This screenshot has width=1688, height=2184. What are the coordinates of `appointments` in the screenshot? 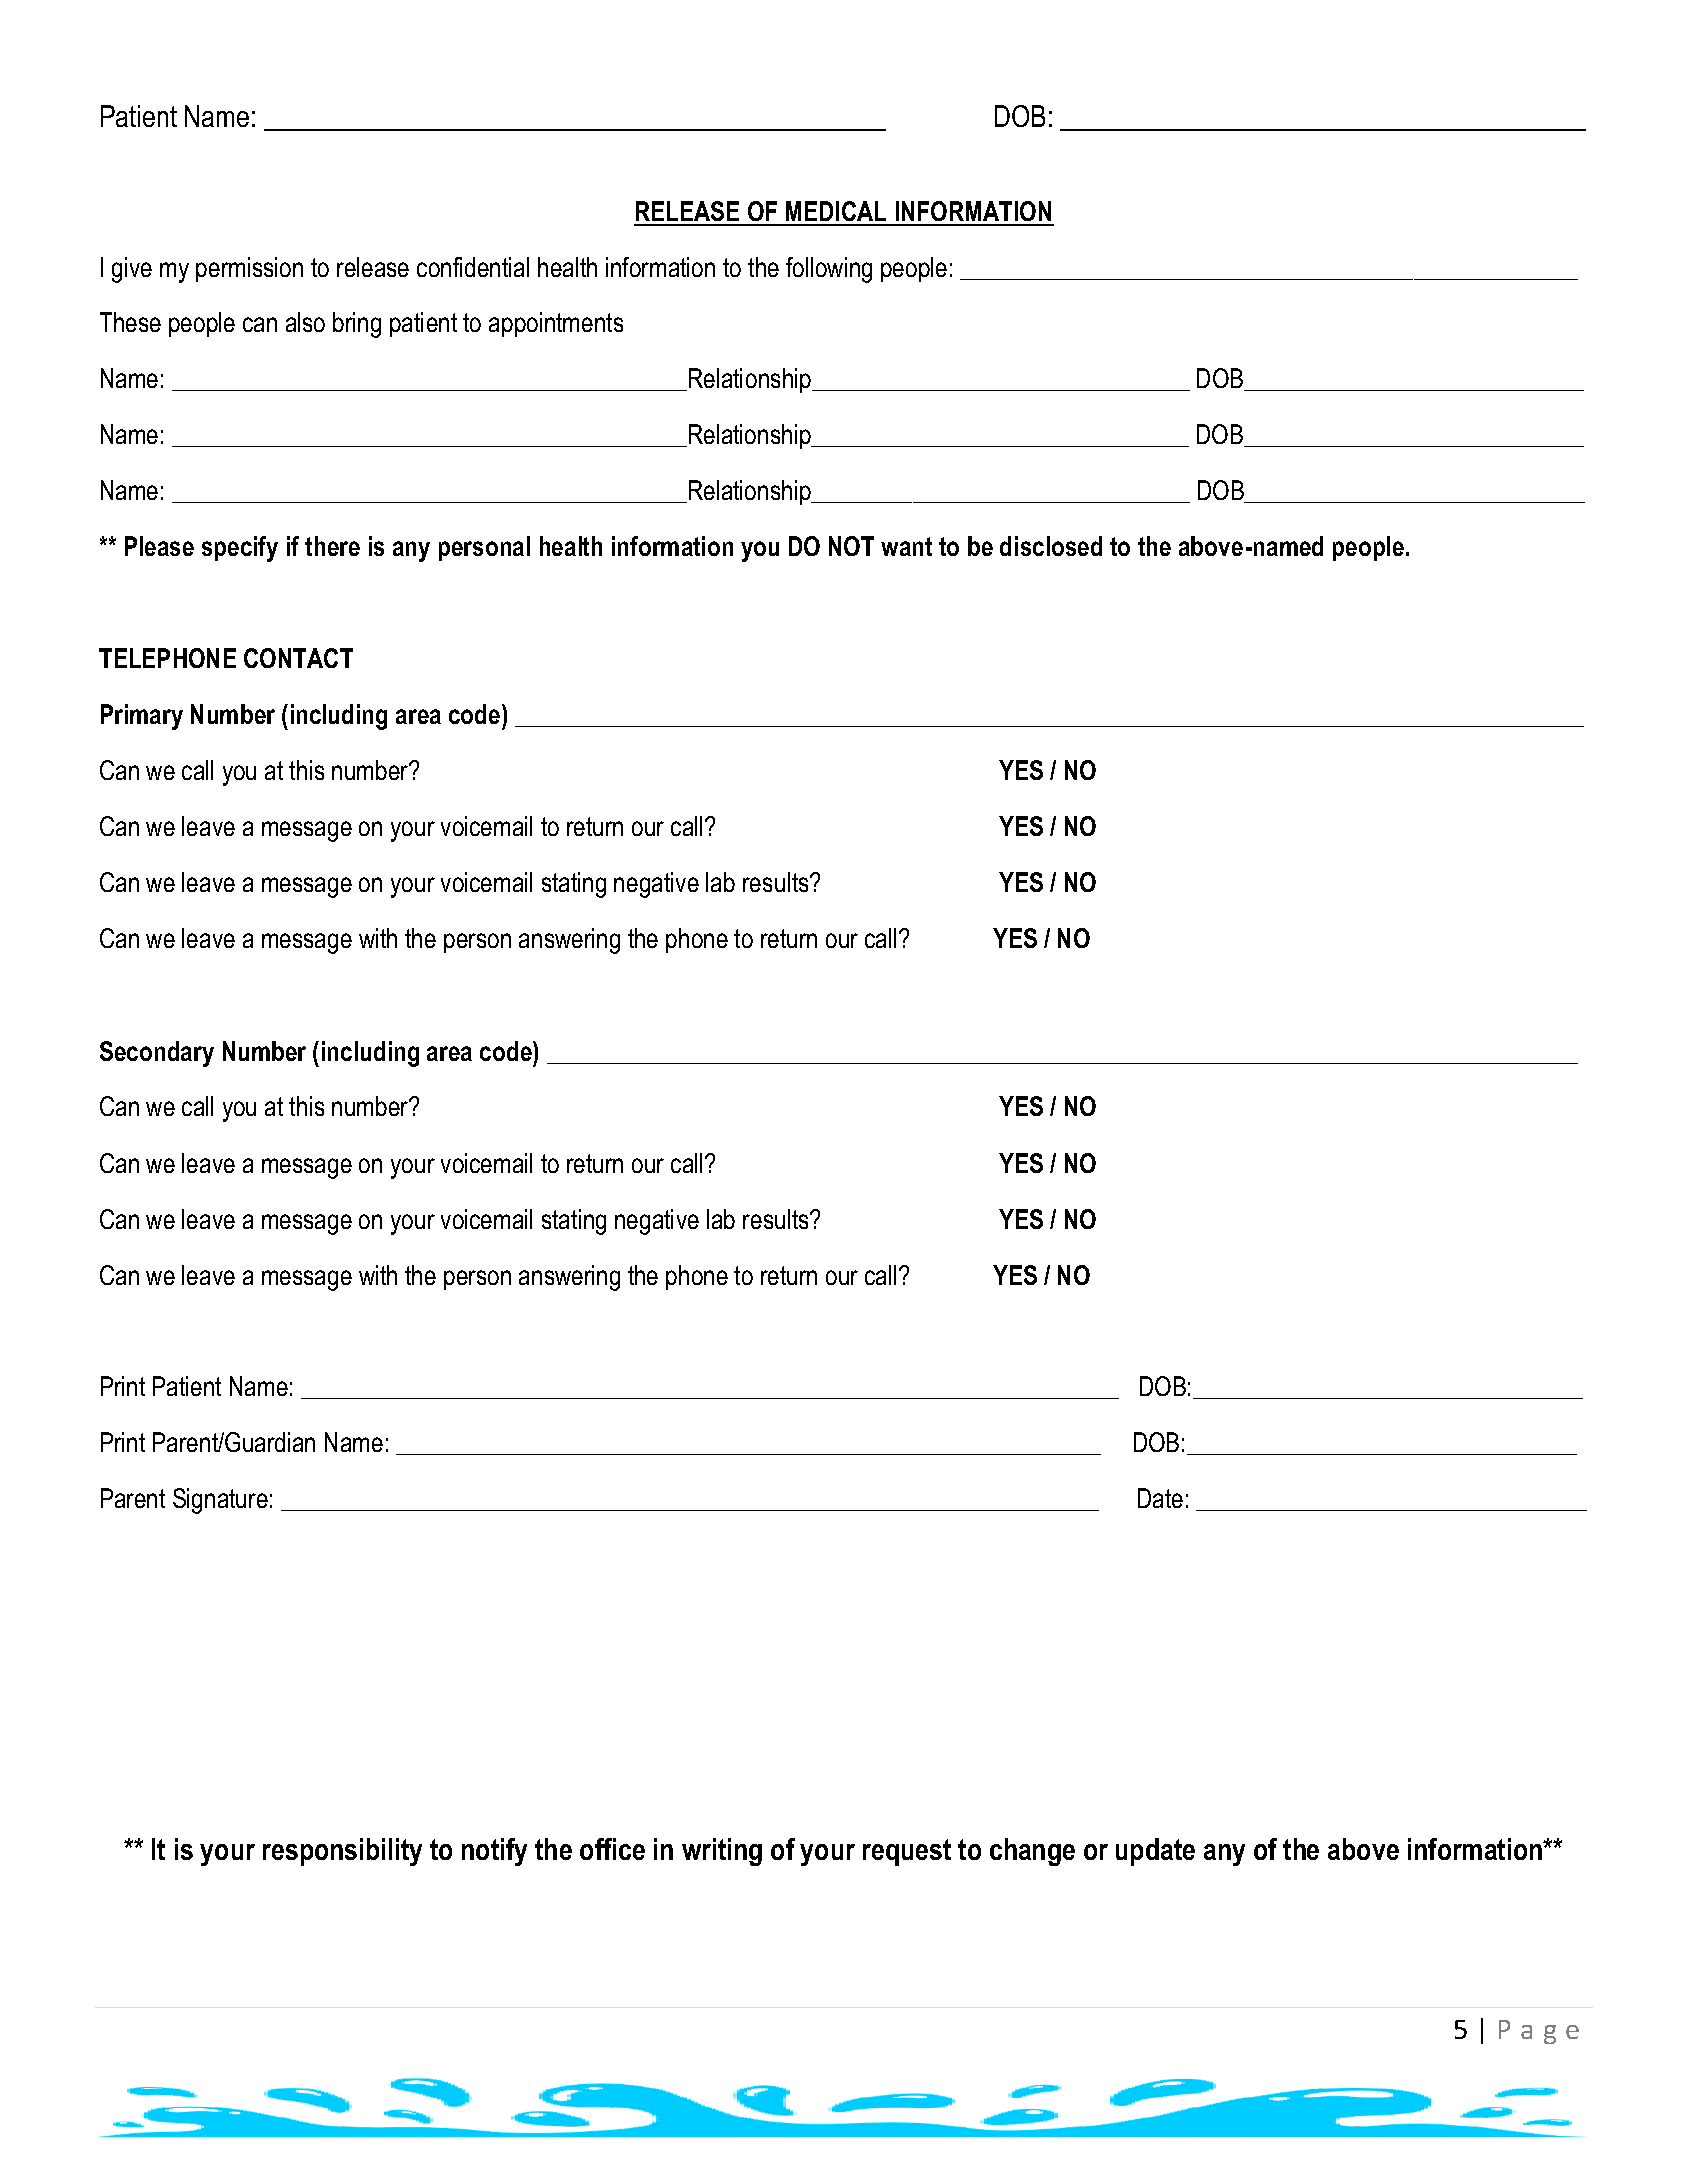 It's located at (556, 324).
